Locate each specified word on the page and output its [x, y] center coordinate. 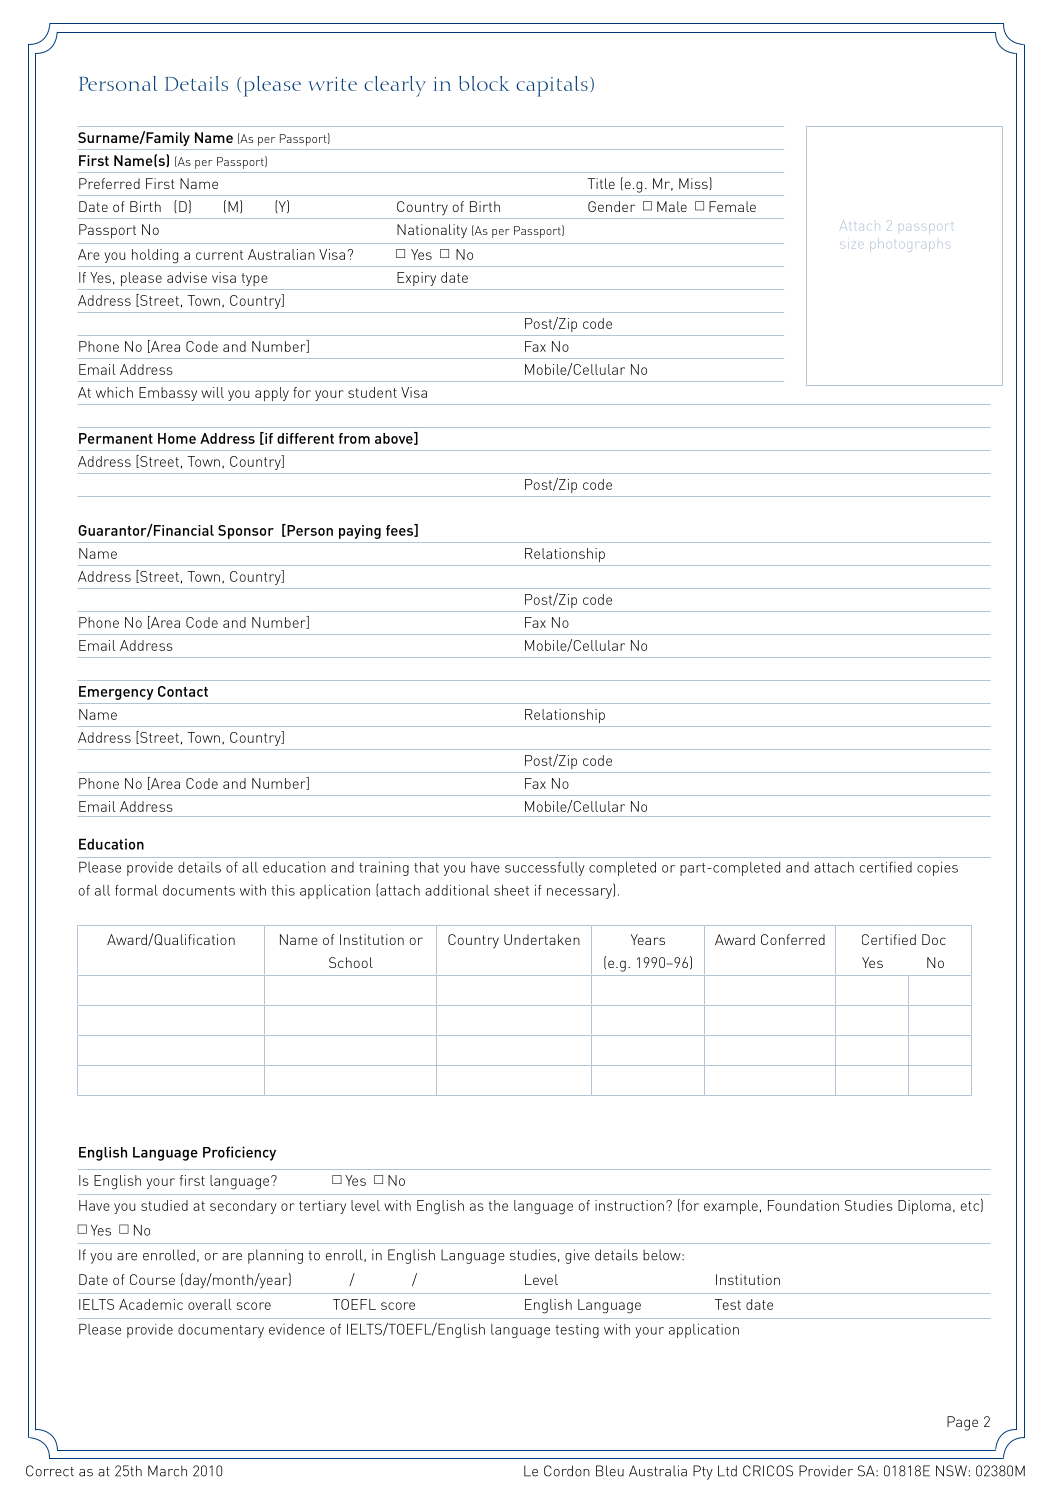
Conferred [793, 939]
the [498, 1205]
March [167, 1471]
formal [136, 890]
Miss [694, 183]
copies [937, 869]
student [372, 392]
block [484, 83]
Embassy [168, 394]
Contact [183, 691]
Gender [611, 206]
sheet [511, 890]
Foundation [803, 1205]
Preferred [109, 183]
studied [164, 1205]
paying [360, 532]
